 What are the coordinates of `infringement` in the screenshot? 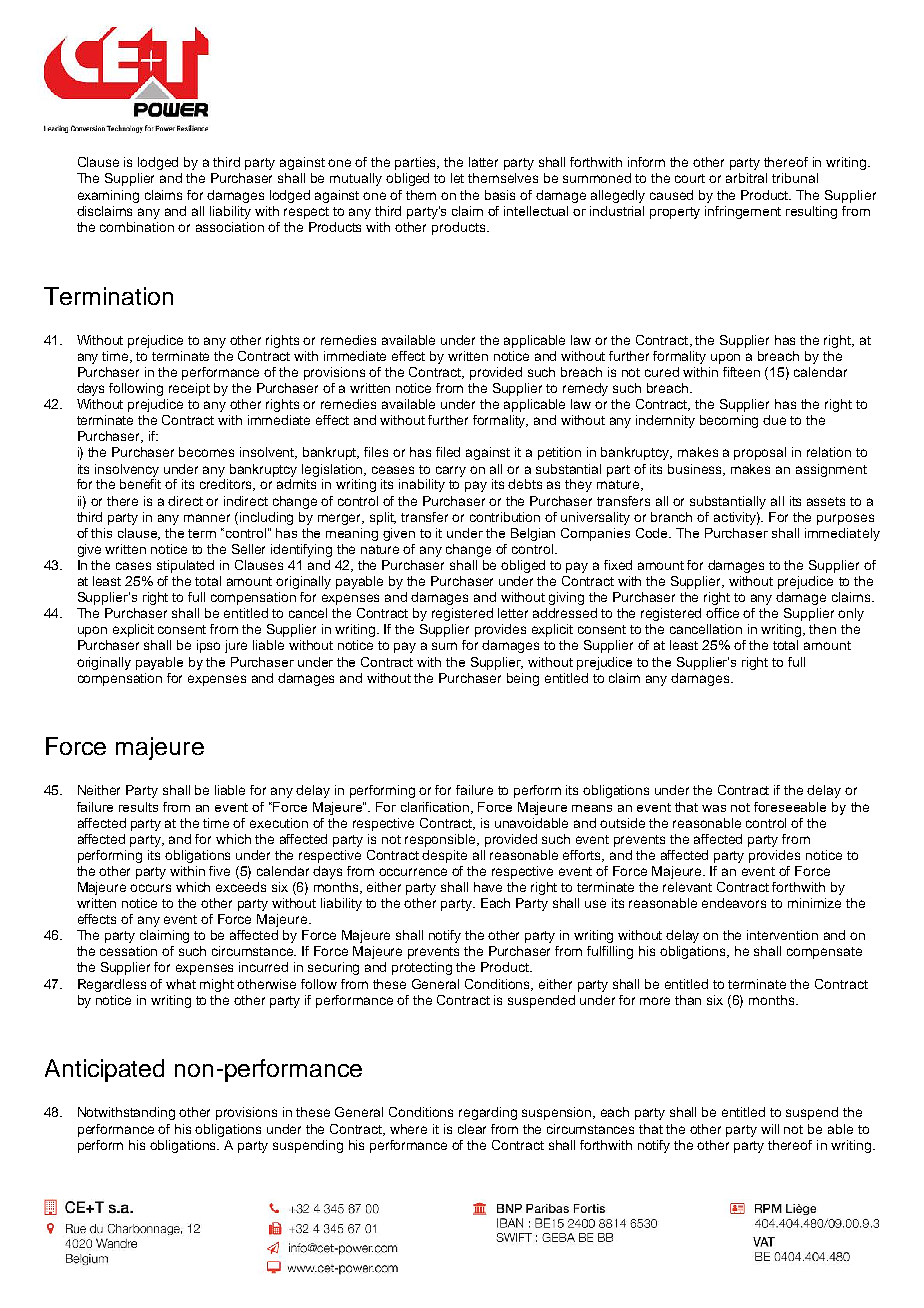 It's located at (743, 212).
